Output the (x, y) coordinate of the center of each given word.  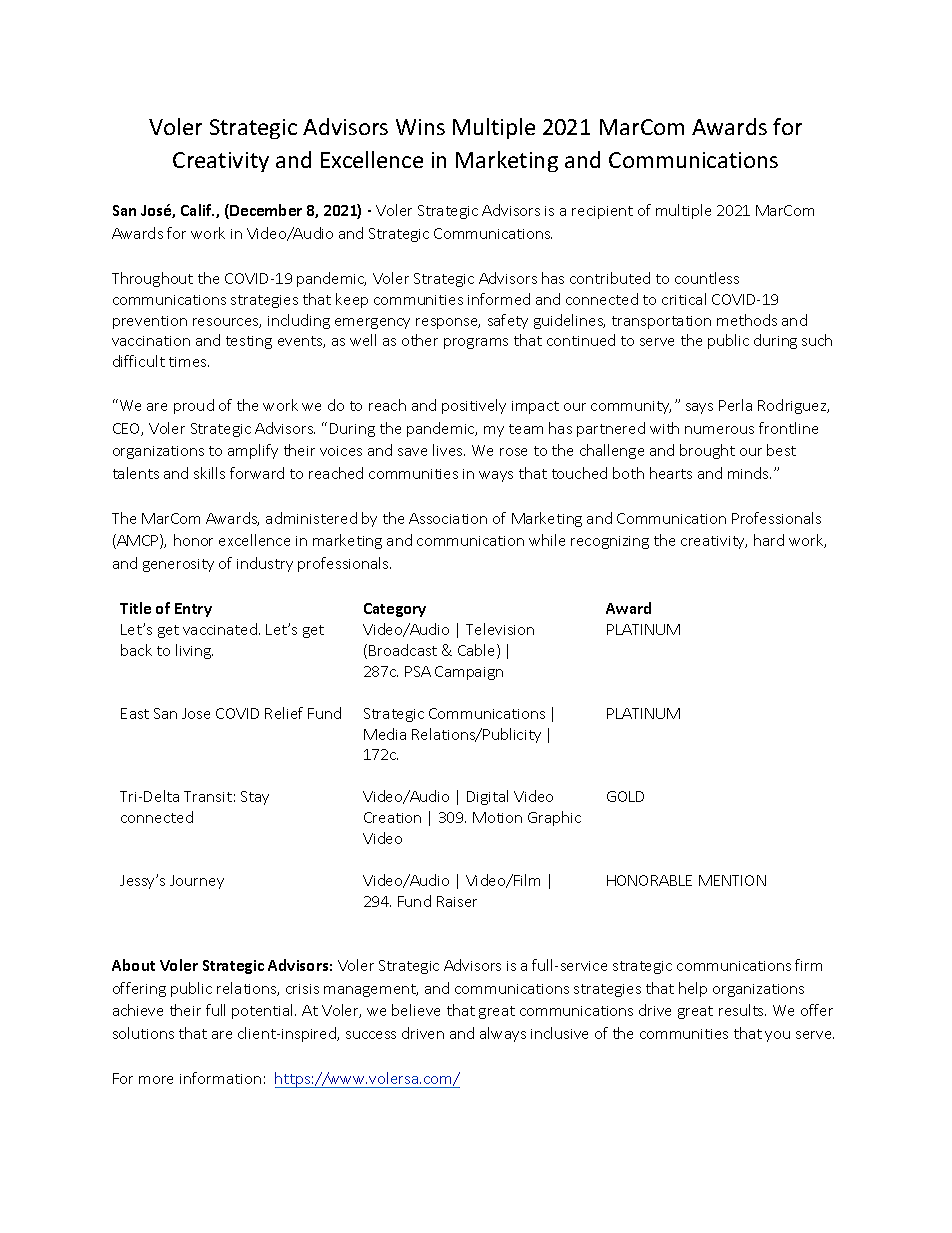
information (220, 1078)
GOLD (625, 796)
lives (449, 450)
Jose (196, 713)
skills (209, 473)
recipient (602, 212)
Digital (487, 797)
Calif (197, 210)
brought (707, 451)
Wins (420, 127)
